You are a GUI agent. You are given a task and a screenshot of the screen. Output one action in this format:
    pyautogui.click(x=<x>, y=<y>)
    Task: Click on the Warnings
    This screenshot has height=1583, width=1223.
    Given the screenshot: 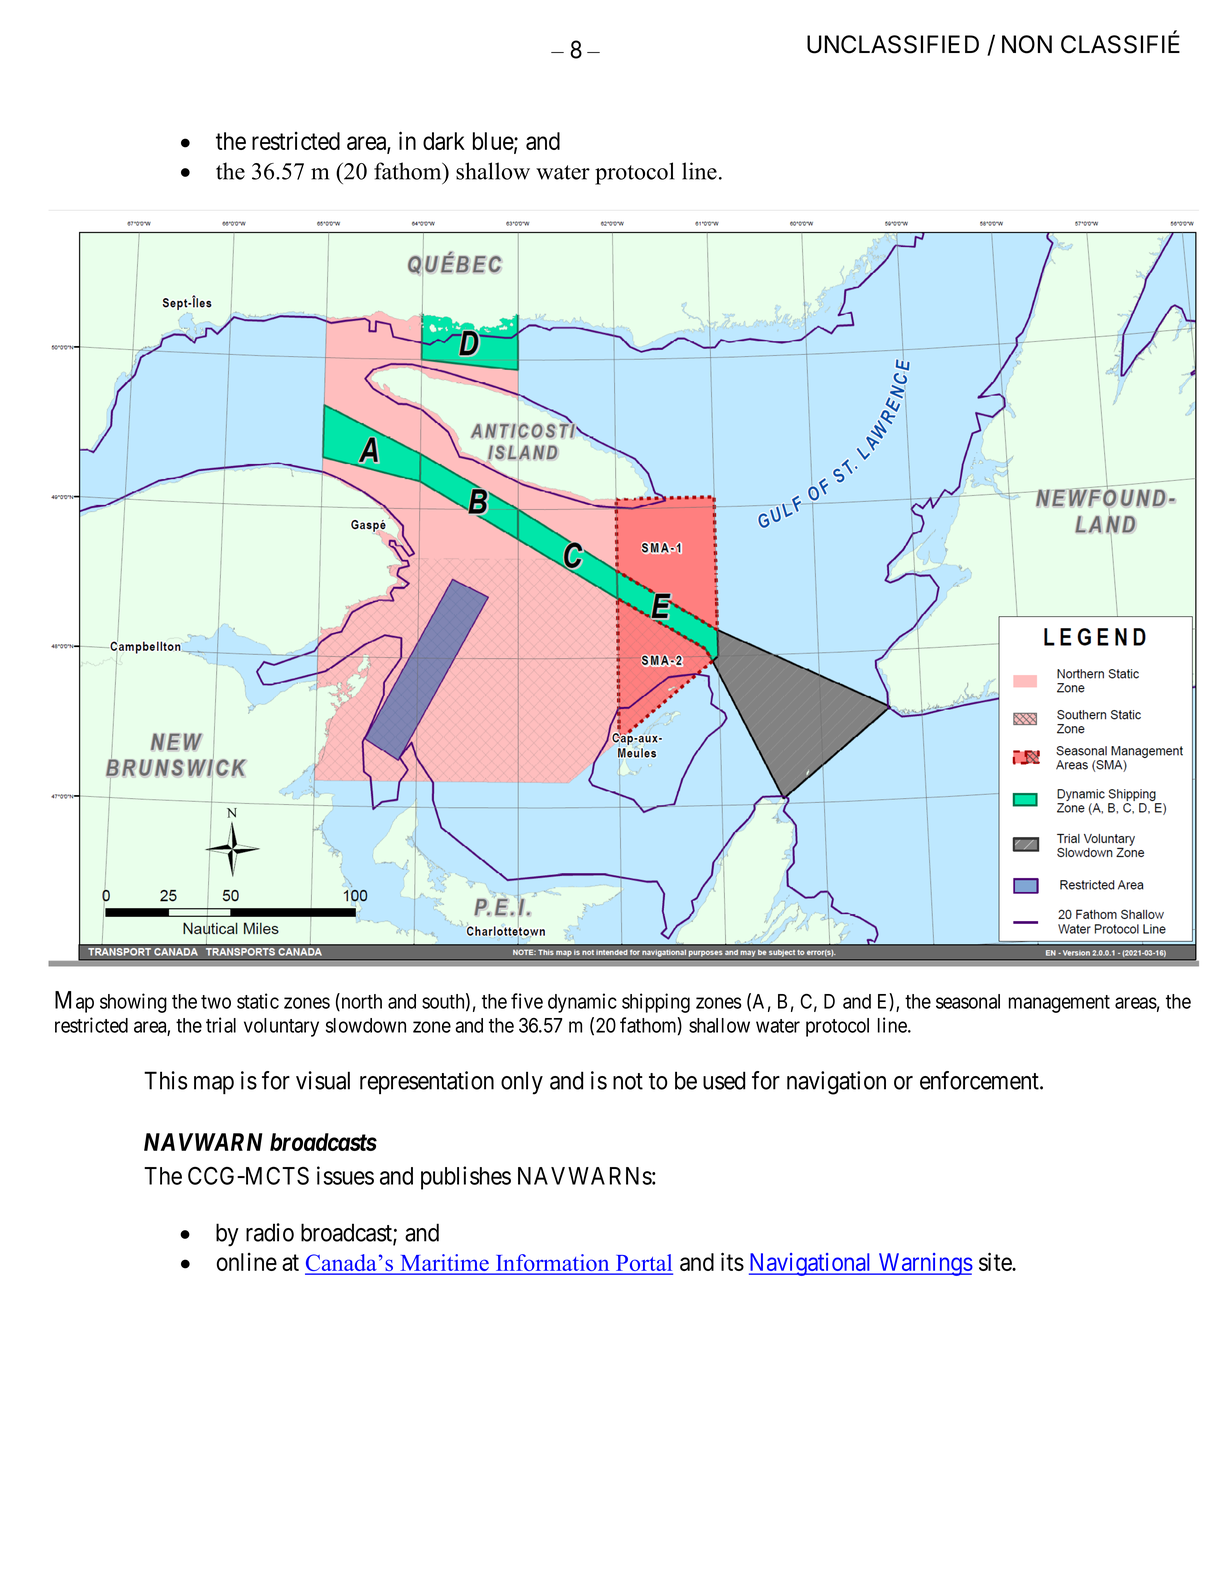 What is the action you would take?
    pyautogui.click(x=924, y=1264)
